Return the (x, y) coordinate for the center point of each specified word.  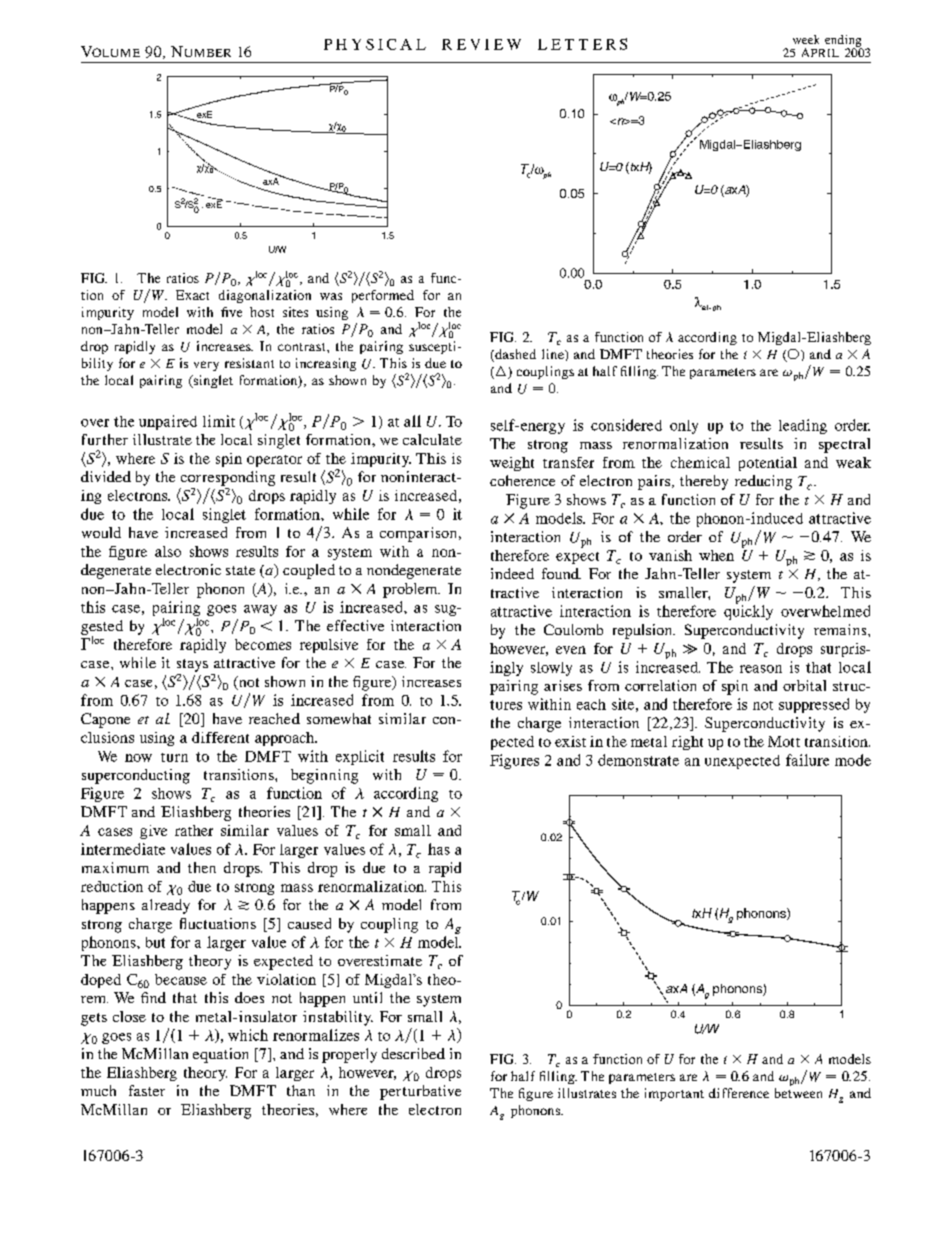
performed (383, 296)
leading (803, 426)
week (806, 39)
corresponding (228, 478)
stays (192, 665)
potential (768, 464)
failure (807, 760)
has (439, 849)
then (202, 867)
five (231, 312)
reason (761, 669)
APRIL (820, 52)
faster (147, 1090)
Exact (192, 295)
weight (512, 464)
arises (563, 685)
